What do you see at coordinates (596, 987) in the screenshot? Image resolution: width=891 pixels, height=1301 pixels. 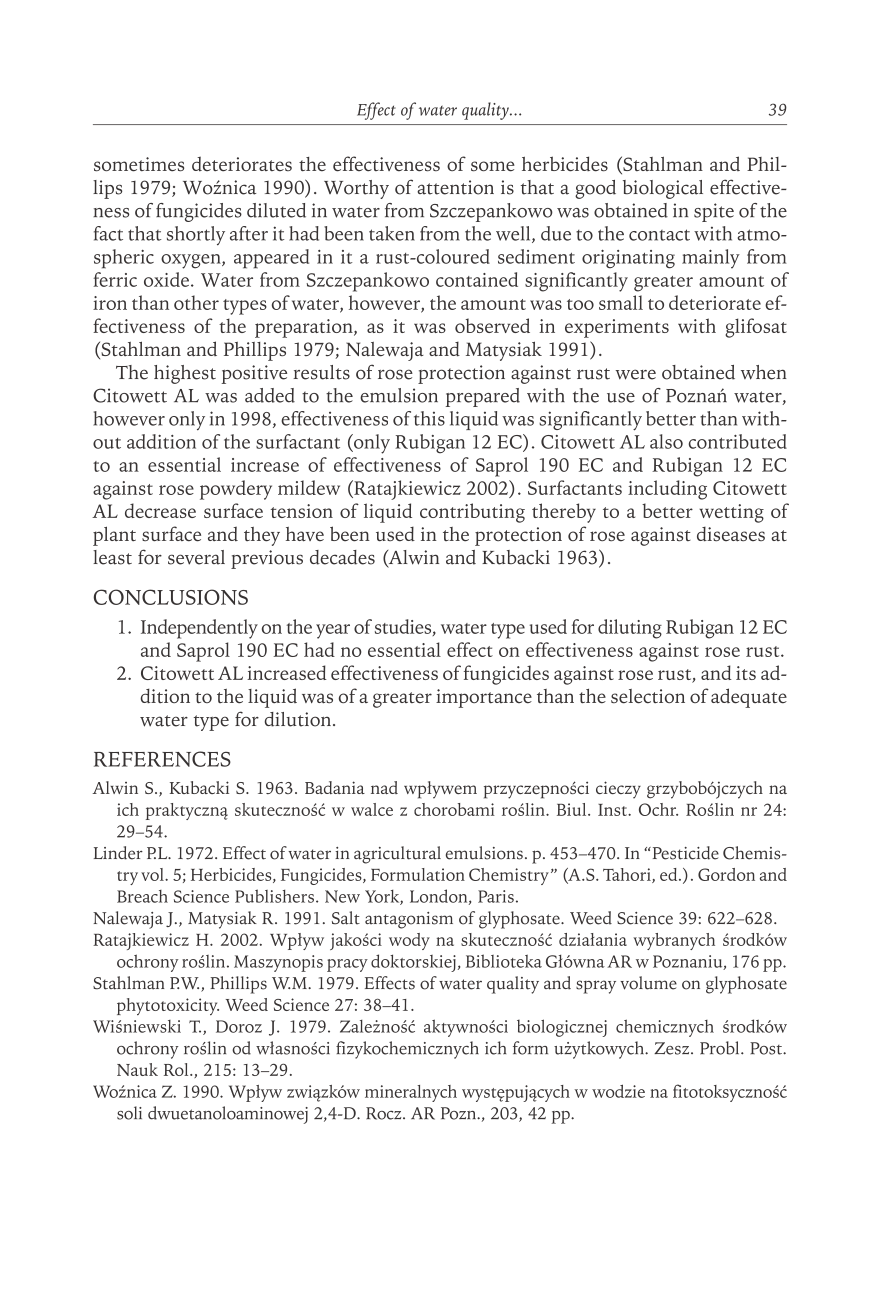 I see `spray` at bounding box center [596, 987].
